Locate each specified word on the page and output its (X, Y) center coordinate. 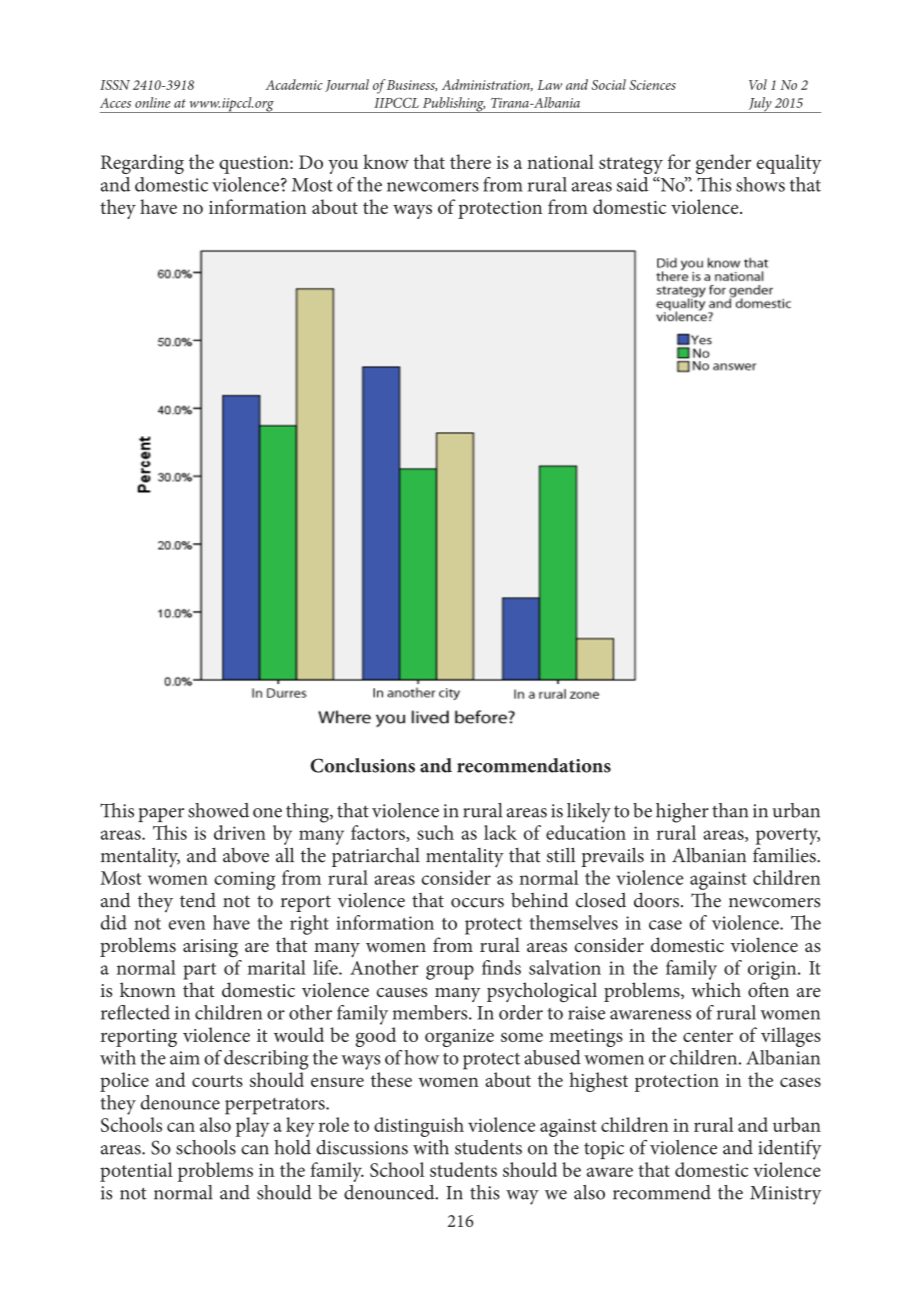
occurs (477, 903)
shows (760, 184)
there (470, 161)
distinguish (419, 1127)
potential (136, 1172)
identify (790, 1149)
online (152, 102)
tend (198, 900)
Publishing (453, 105)
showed (218, 810)
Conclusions (362, 765)
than (730, 810)
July (760, 105)
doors (656, 900)
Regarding (142, 164)
